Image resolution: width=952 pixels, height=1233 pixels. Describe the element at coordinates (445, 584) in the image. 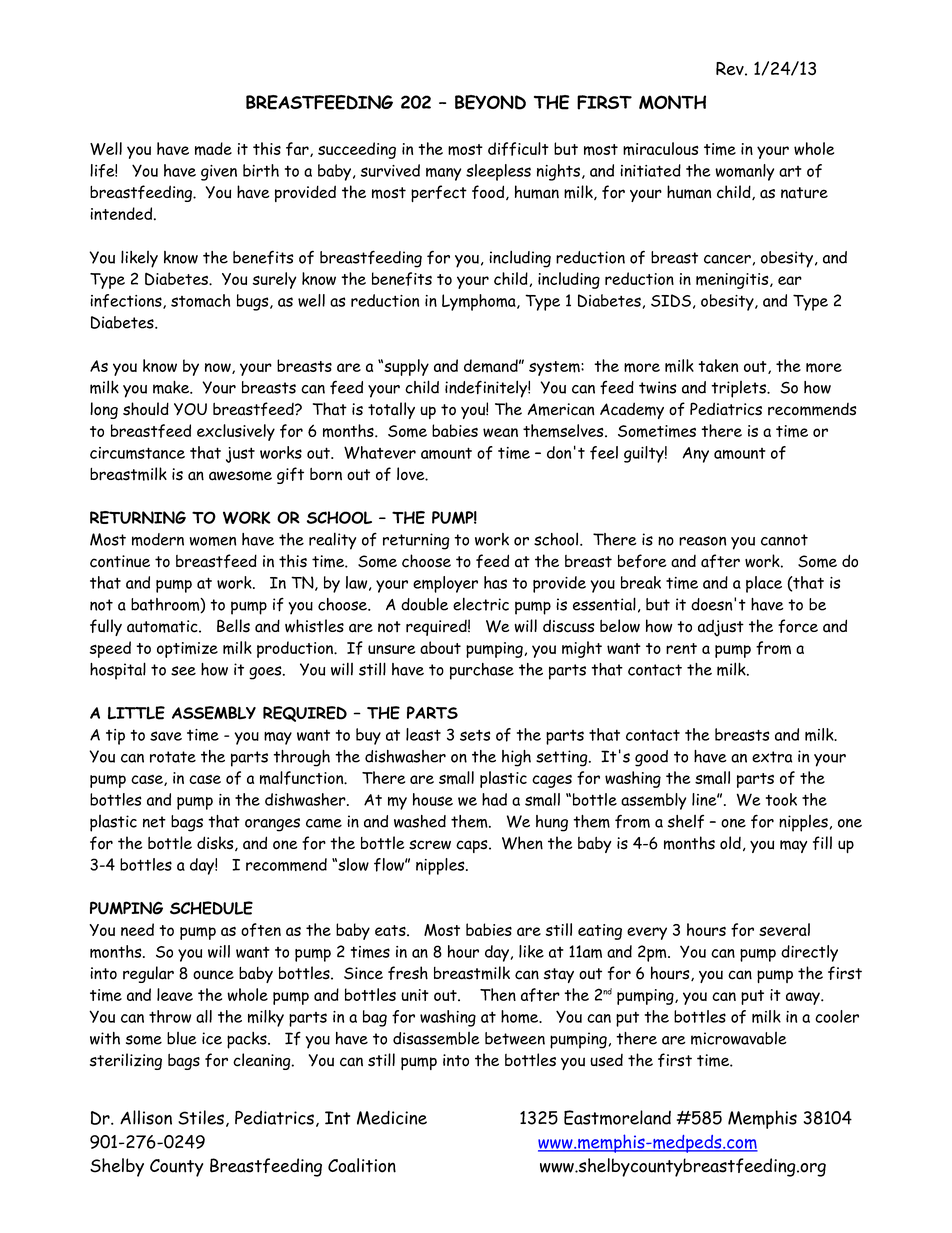

I see `employer` at that location.
